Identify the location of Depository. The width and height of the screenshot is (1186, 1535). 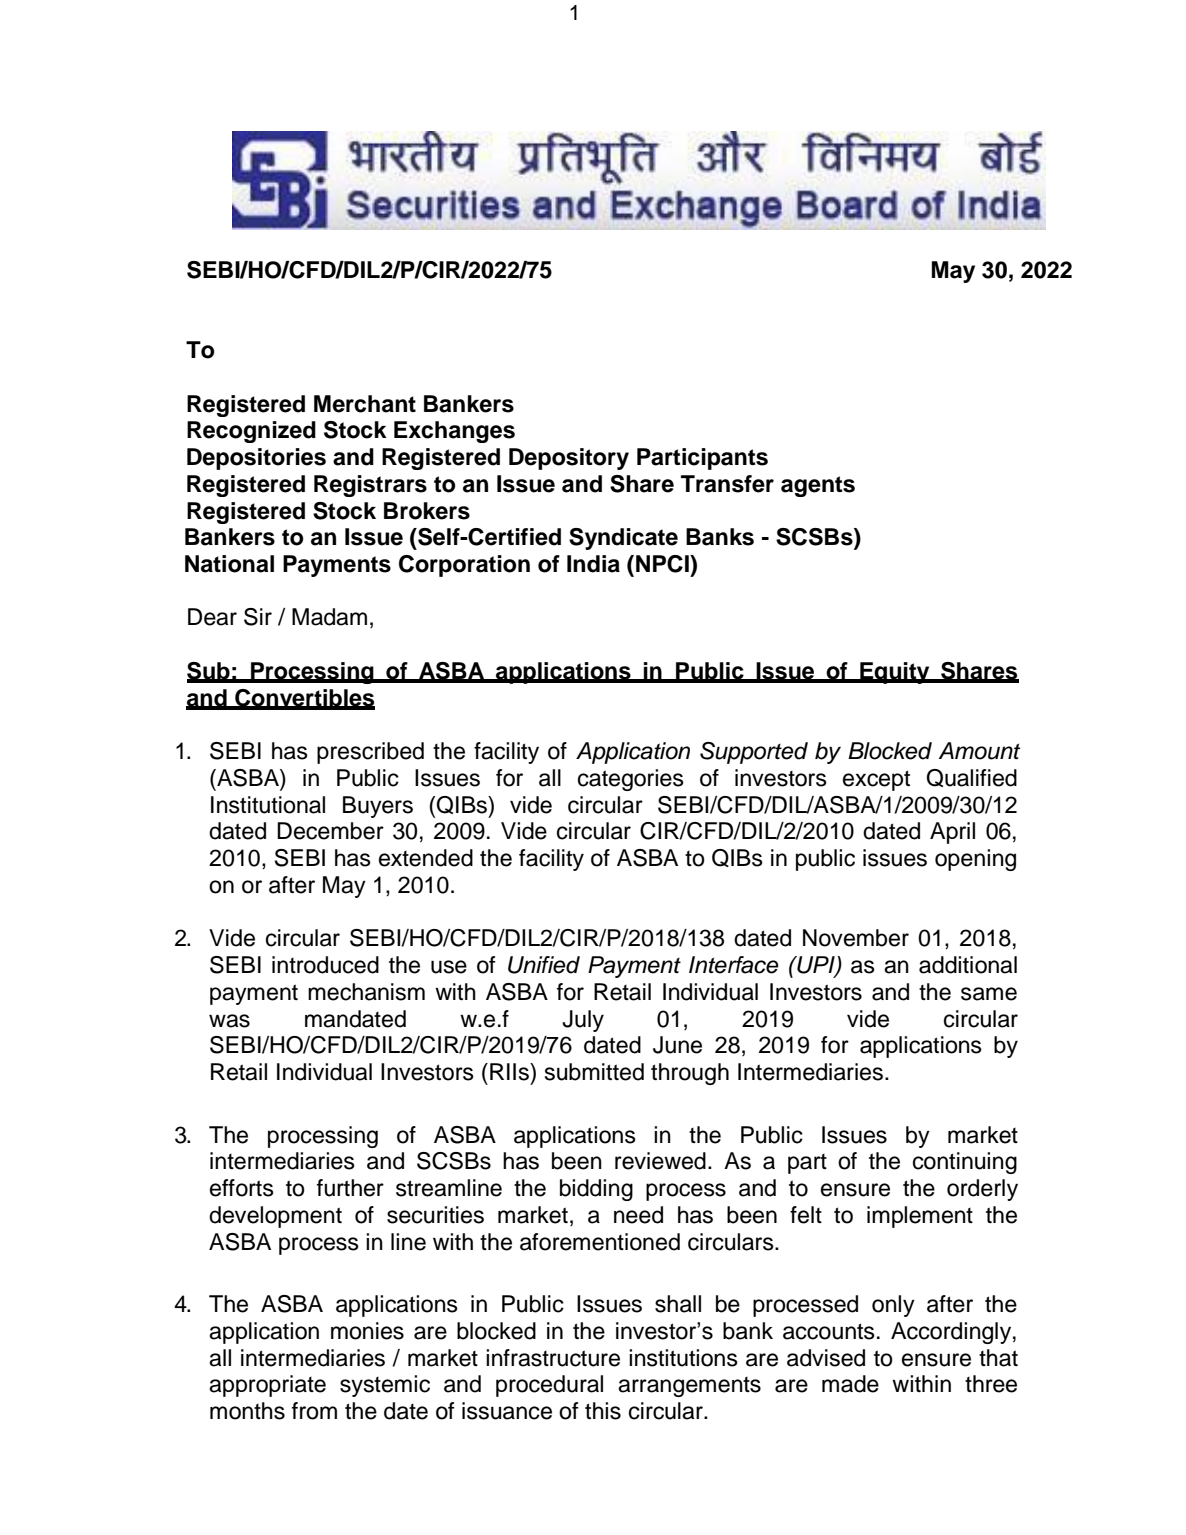
(569, 459).
